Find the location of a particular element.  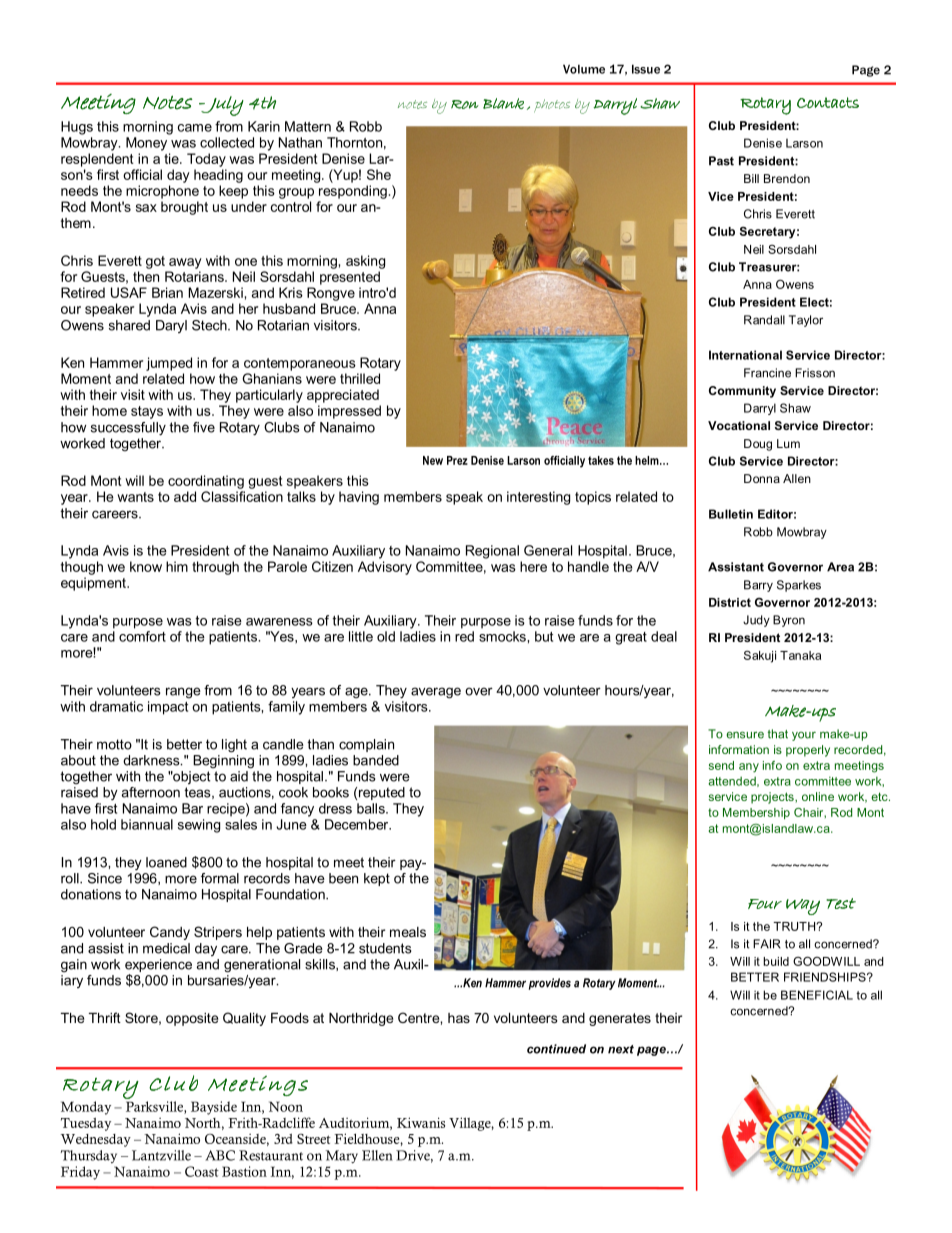

came is located at coordinates (195, 128).
